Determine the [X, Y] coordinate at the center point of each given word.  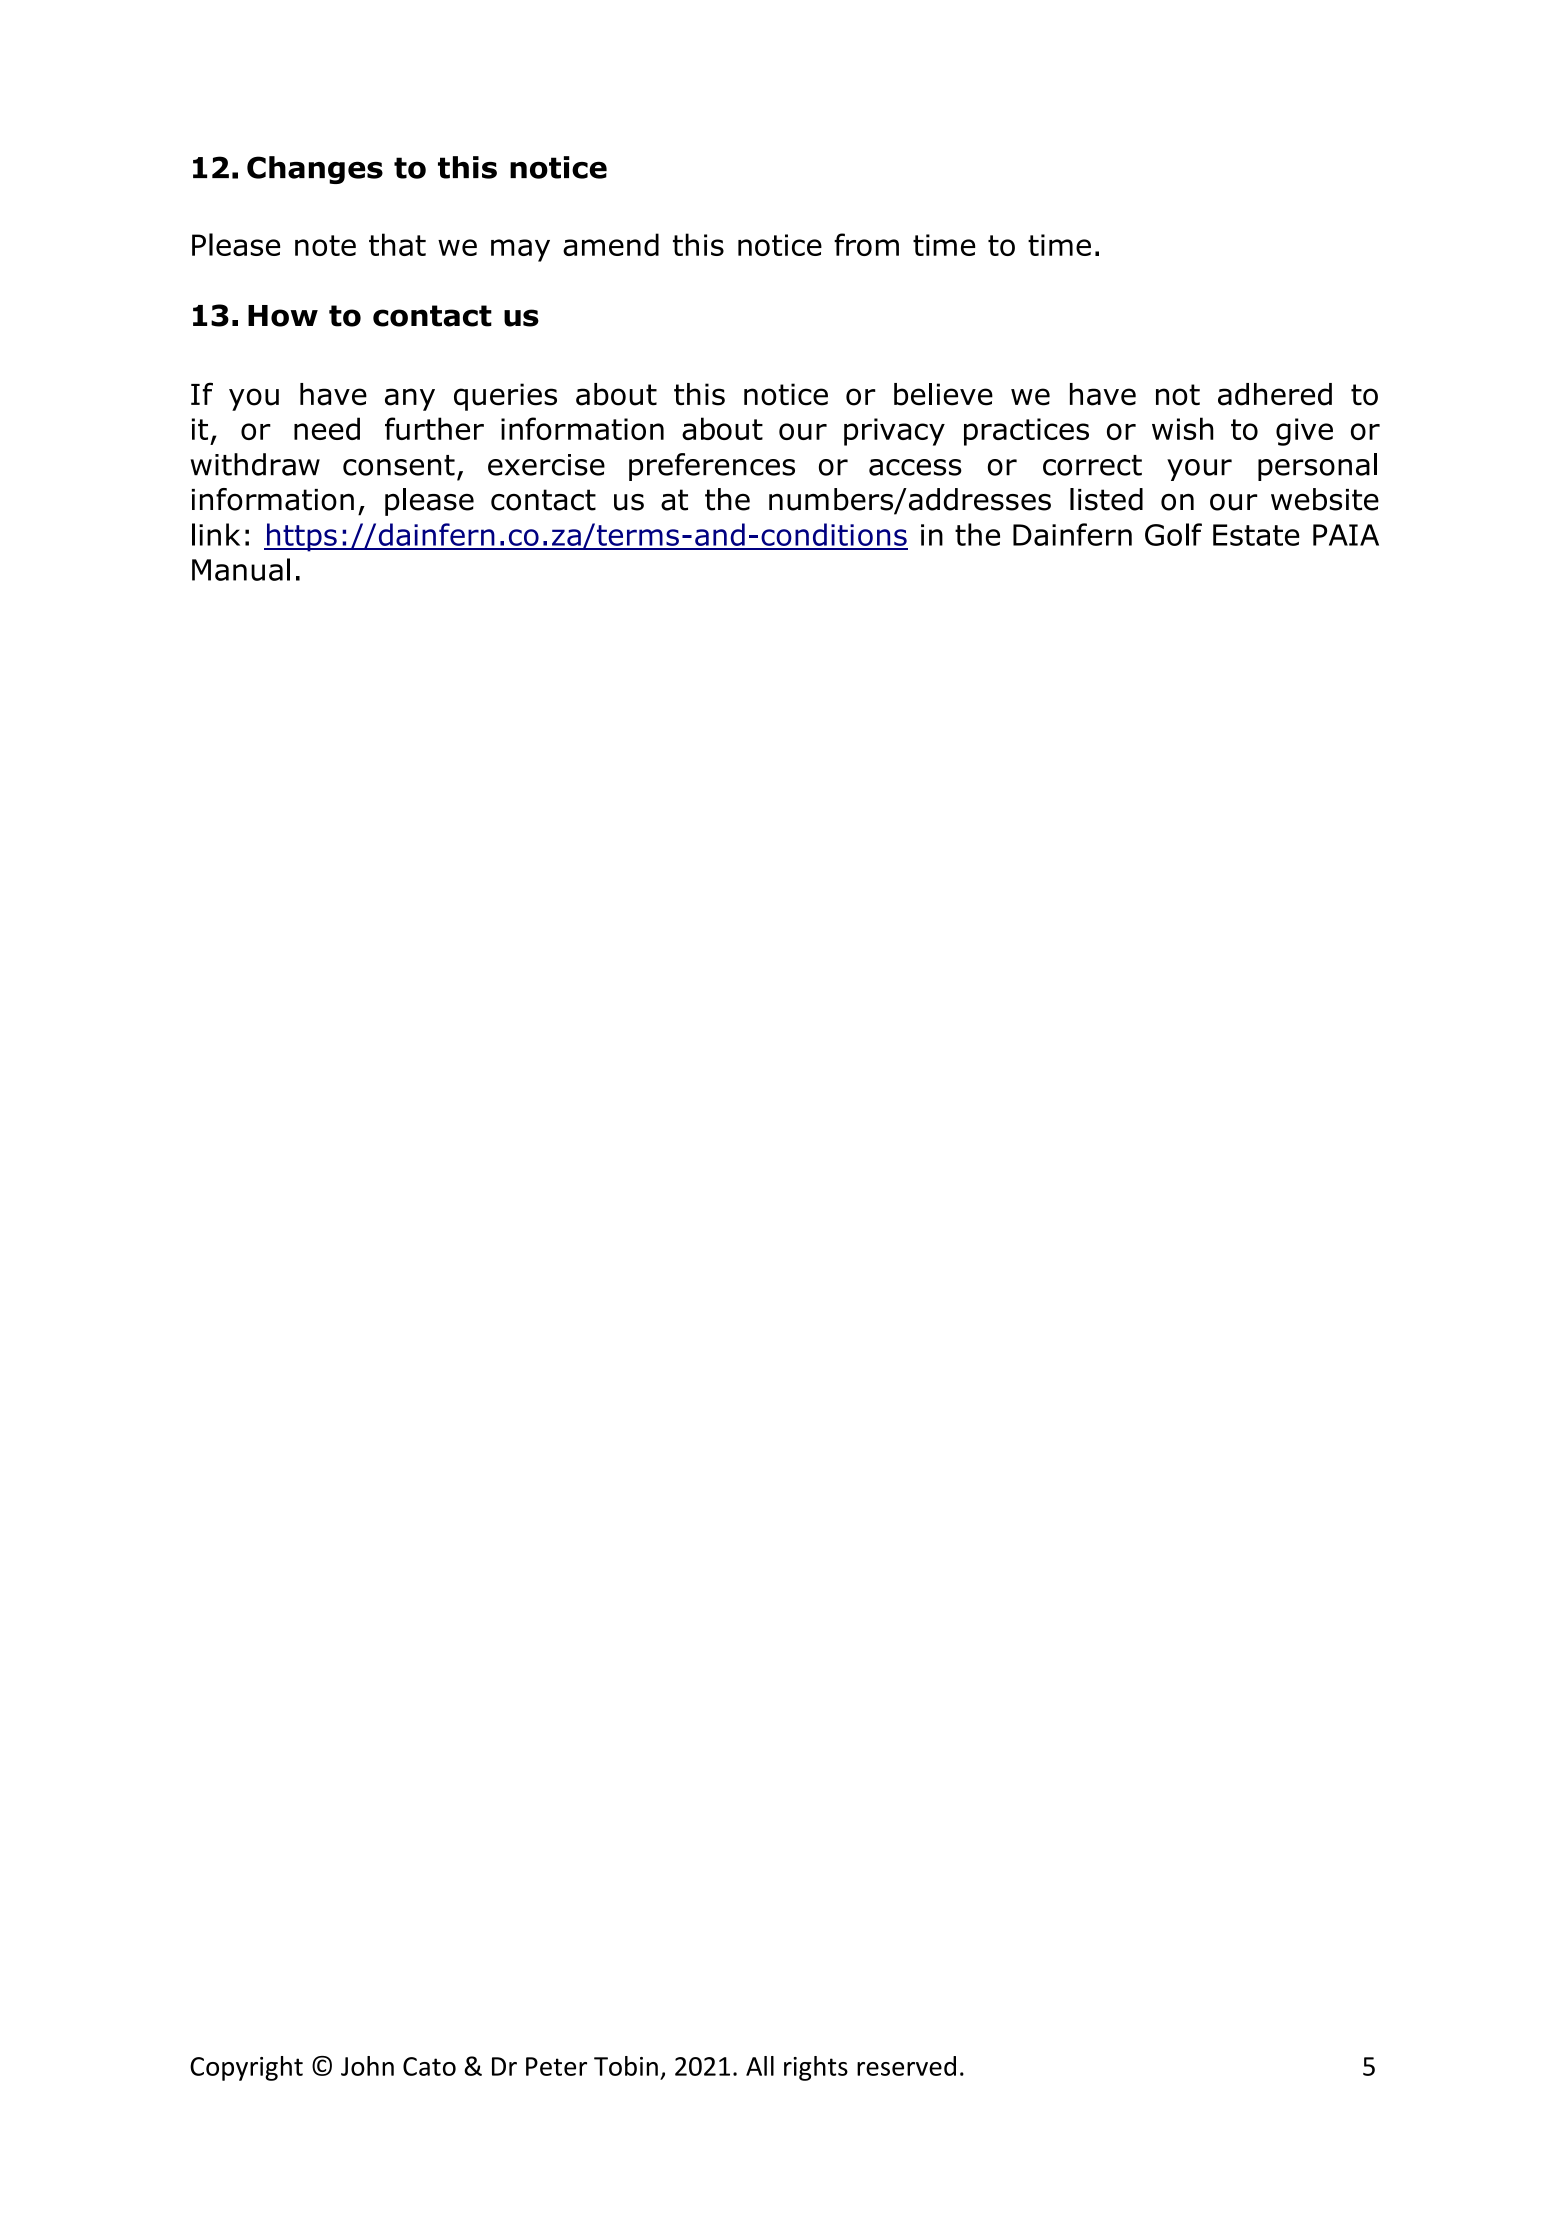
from [866, 244]
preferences [712, 467]
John [367, 2066]
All [760, 2066]
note [325, 245]
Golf [1173, 534]
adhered [1275, 394]
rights [816, 2068]
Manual [241, 569]
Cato [429, 2066]
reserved [906, 2066]
